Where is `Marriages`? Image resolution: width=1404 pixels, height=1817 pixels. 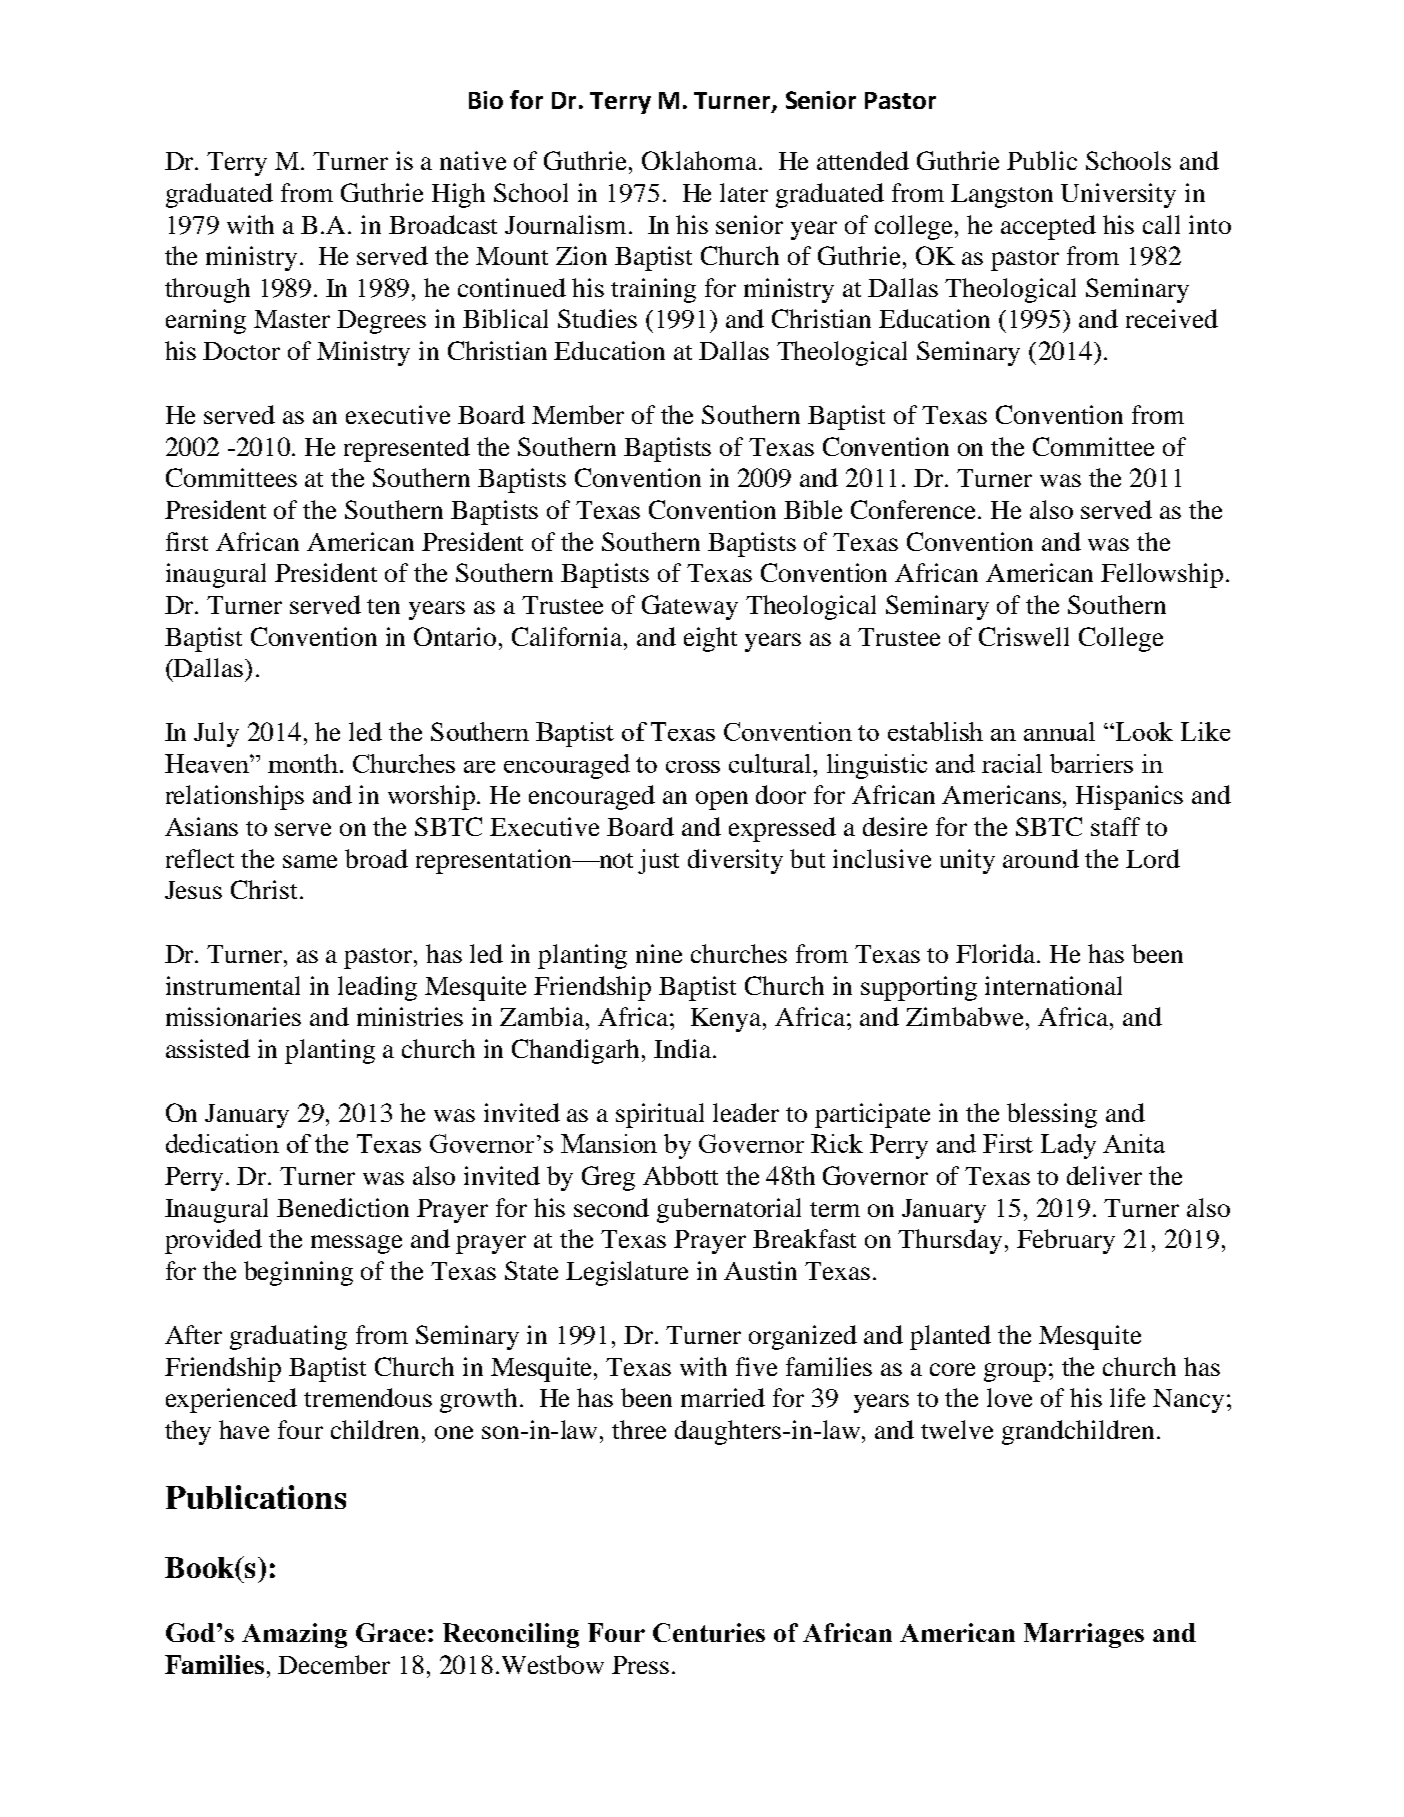 Marriages is located at coordinates (1084, 1635).
